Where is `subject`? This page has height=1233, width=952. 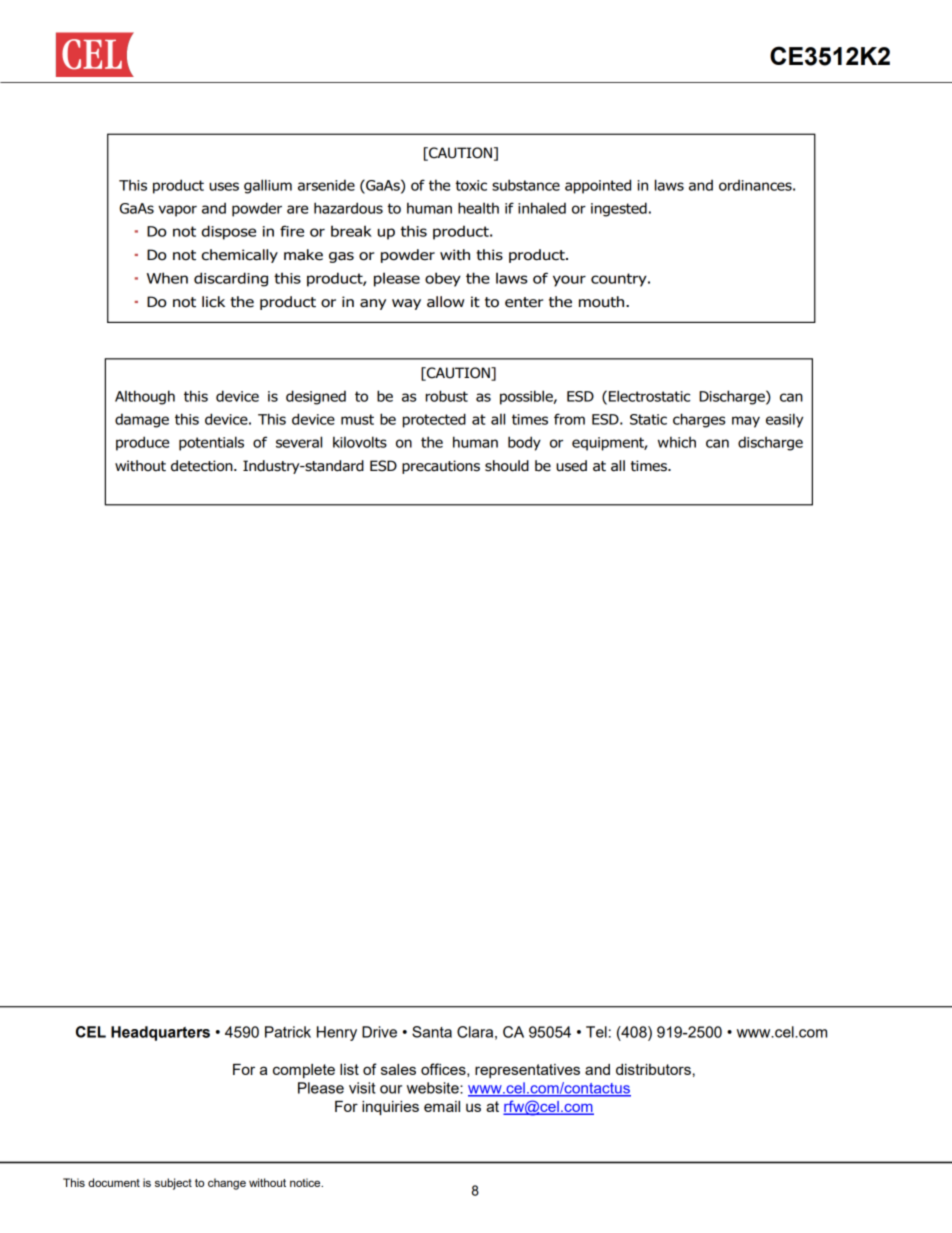 subject is located at coordinates (173, 1184).
